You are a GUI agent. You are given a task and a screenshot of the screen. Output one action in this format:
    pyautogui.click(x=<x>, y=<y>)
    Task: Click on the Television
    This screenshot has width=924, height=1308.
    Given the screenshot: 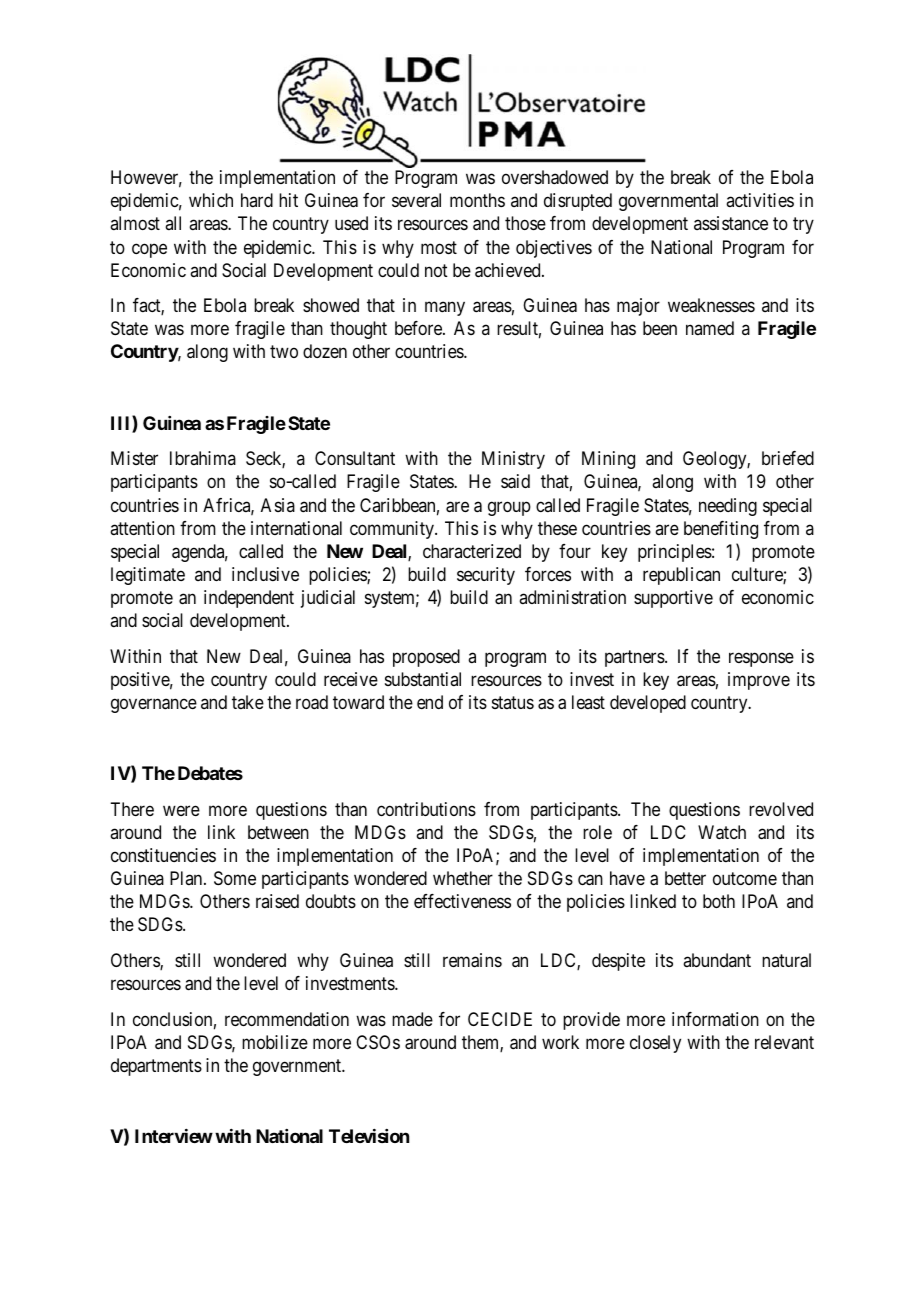 What is the action you would take?
    pyautogui.click(x=369, y=1136)
